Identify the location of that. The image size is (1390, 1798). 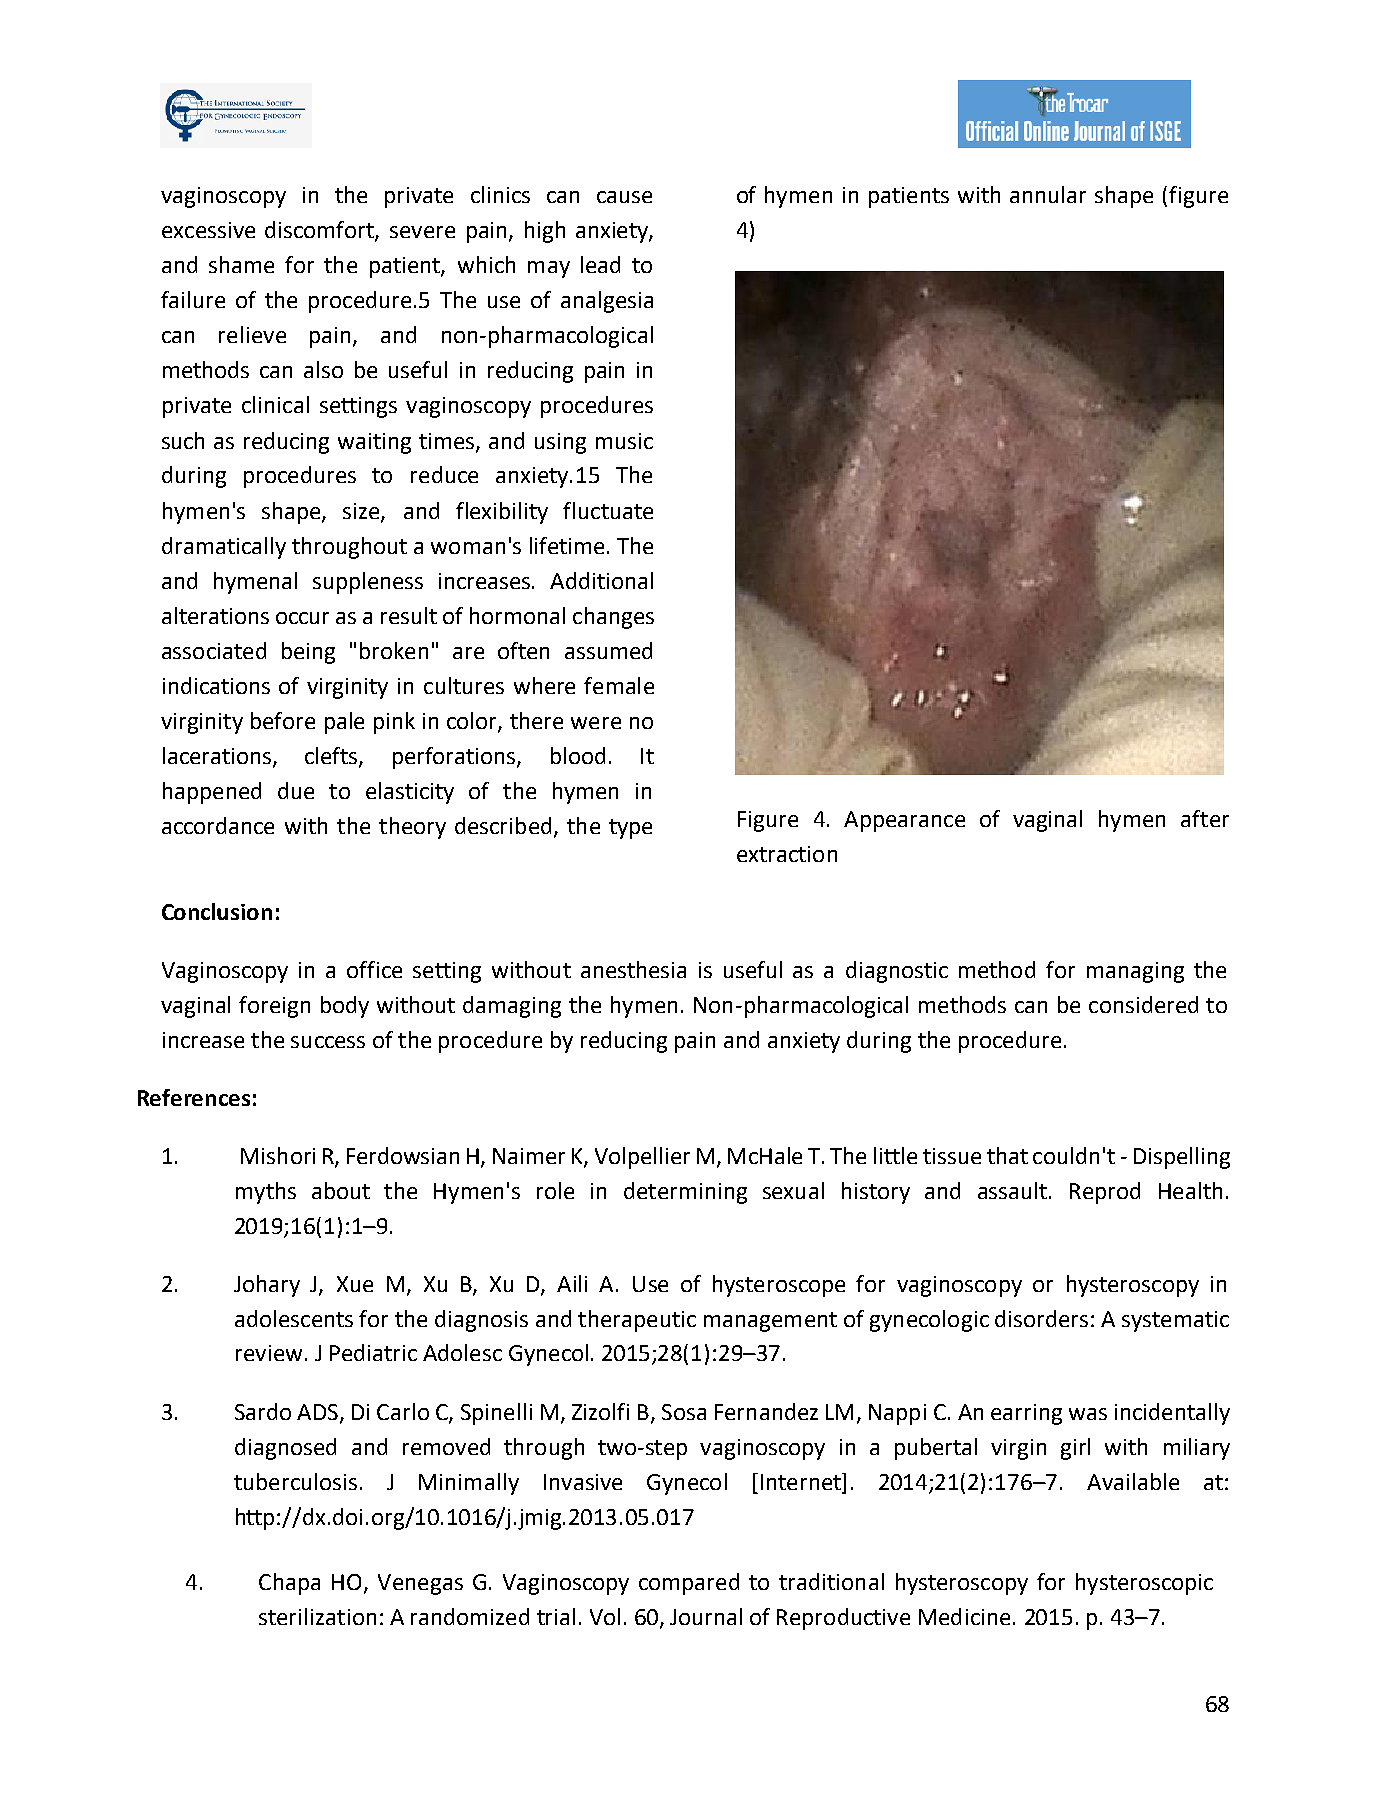
(1007, 1155).
